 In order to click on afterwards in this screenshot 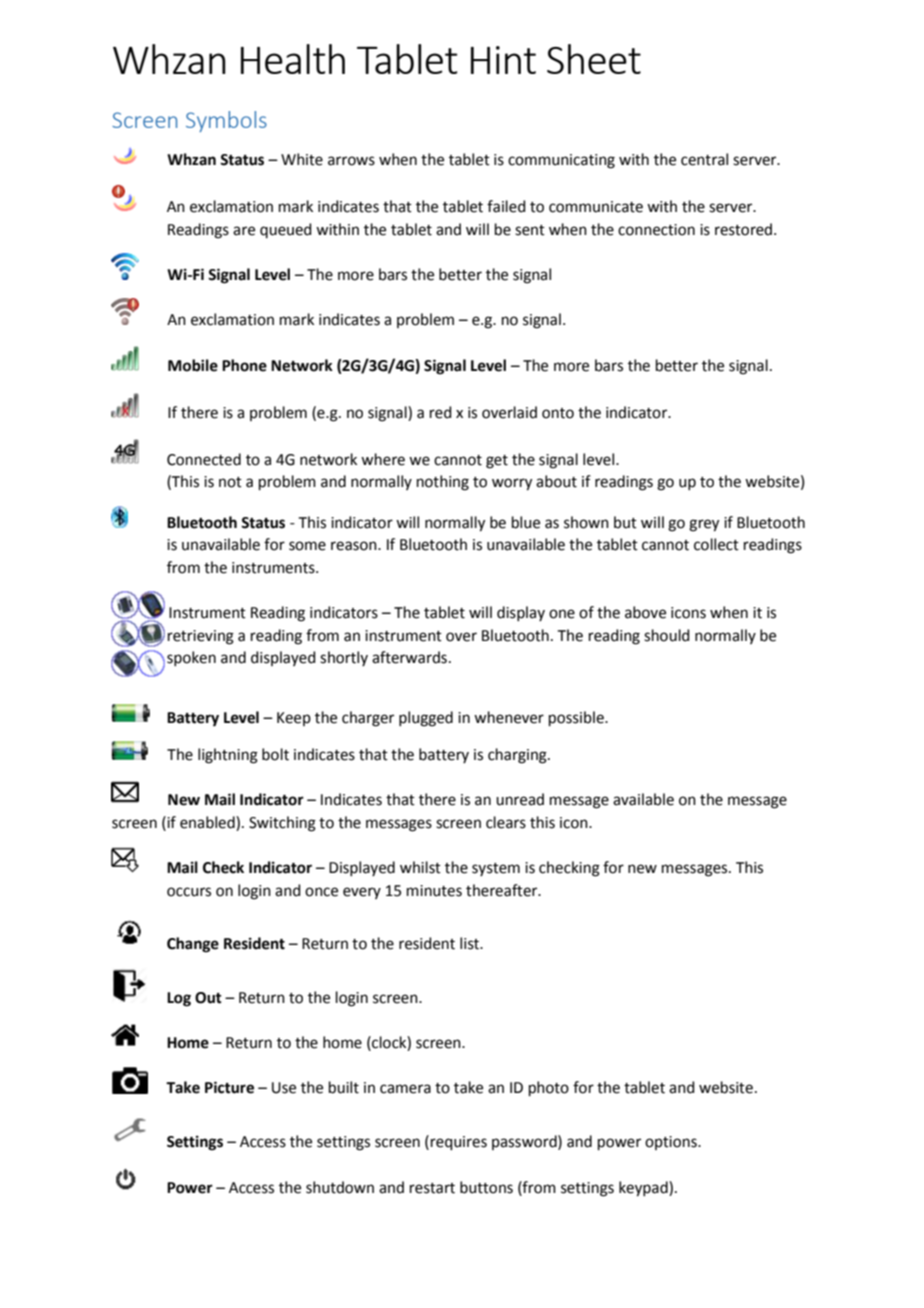, I will do `click(409, 657)`.
